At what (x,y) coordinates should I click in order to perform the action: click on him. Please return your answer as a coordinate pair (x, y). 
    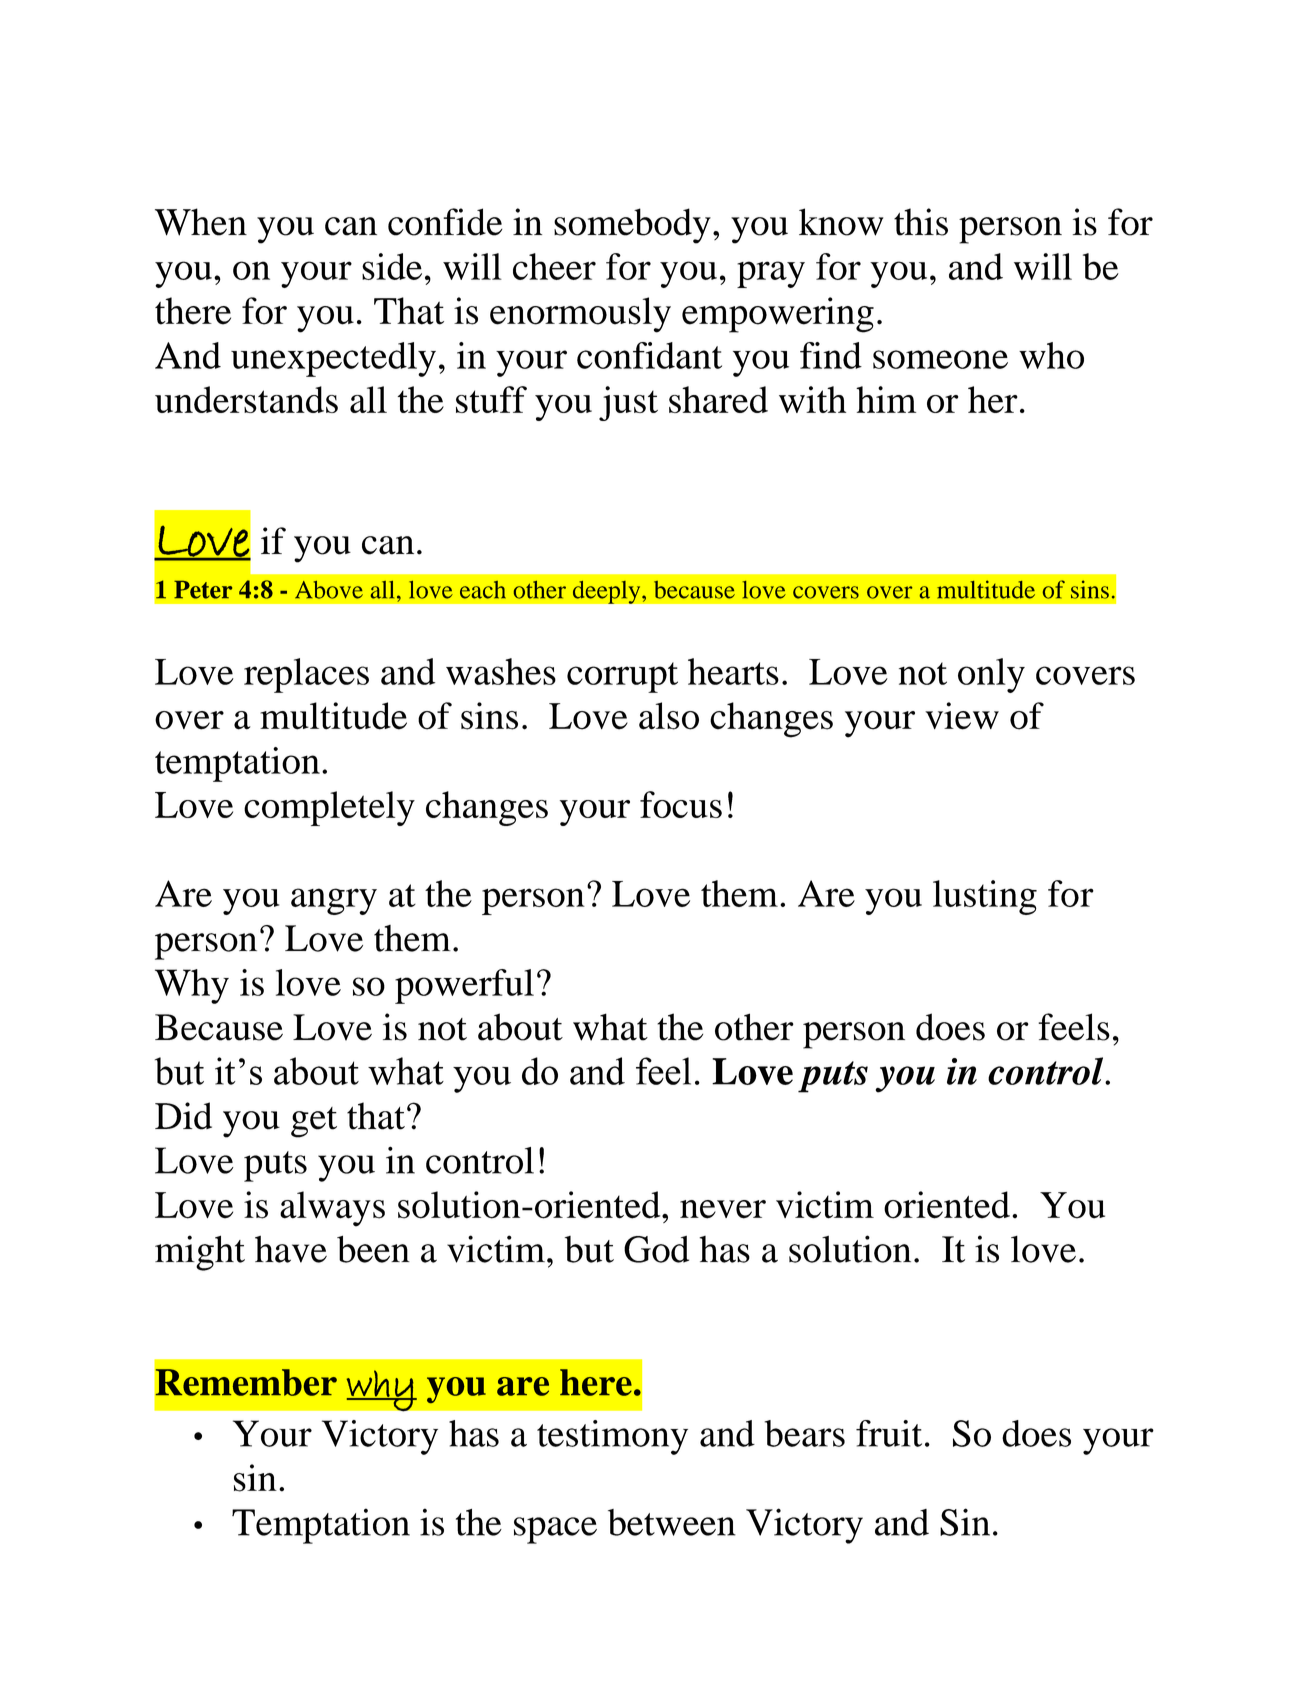
    Looking at the image, I should click on (886, 399).
